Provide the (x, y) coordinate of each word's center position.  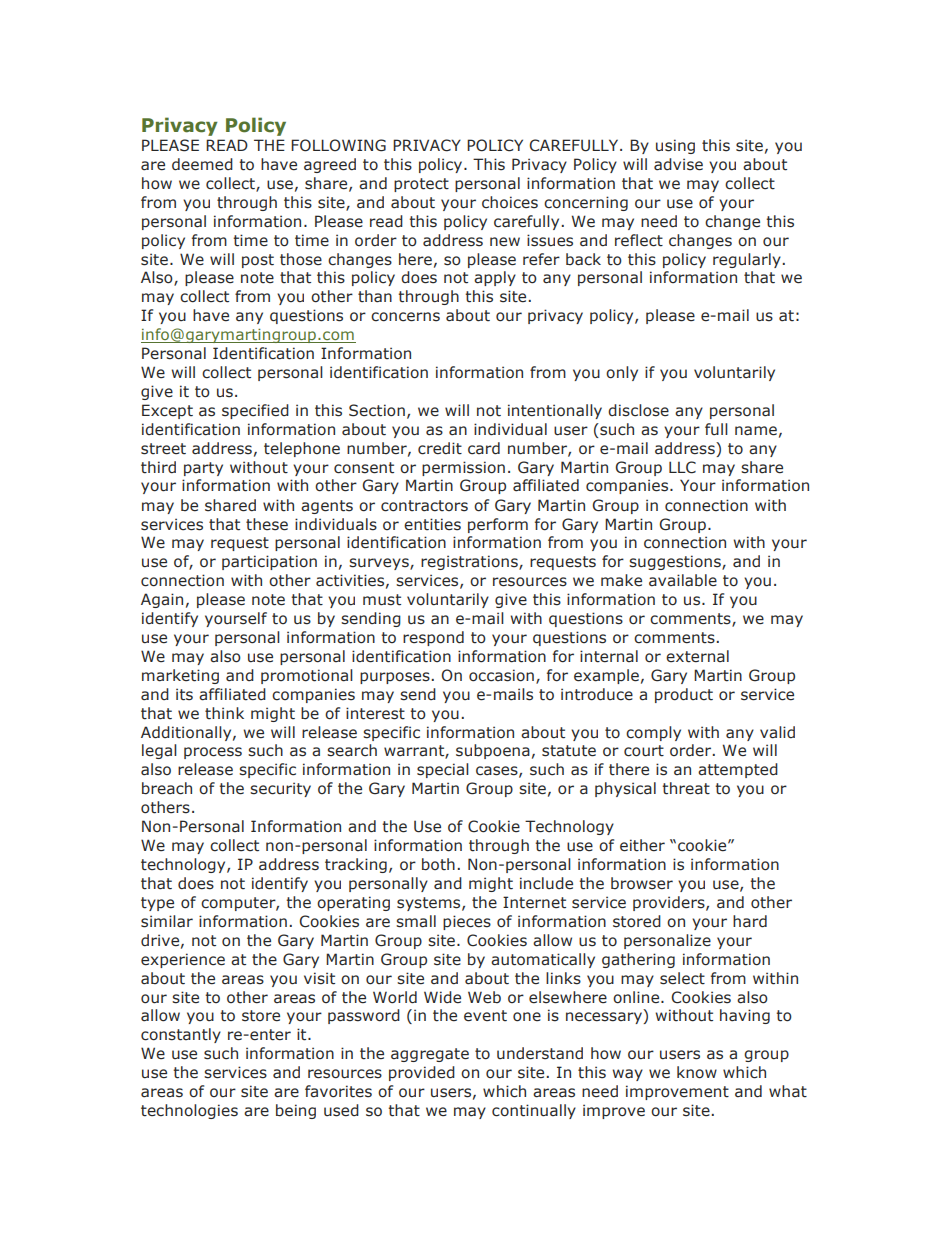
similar (167, 921)
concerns (405, 317)
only (622, 373)
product (684, 695)
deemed (202, 164)
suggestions (676, 562)
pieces (467, 922)
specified (255, 411)
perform (498, 525)
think (224, 713)
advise (678, 164)
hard (750, 921)
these (267, 524)
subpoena (493, 751)
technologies (189, 1111)
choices (510, 202)
